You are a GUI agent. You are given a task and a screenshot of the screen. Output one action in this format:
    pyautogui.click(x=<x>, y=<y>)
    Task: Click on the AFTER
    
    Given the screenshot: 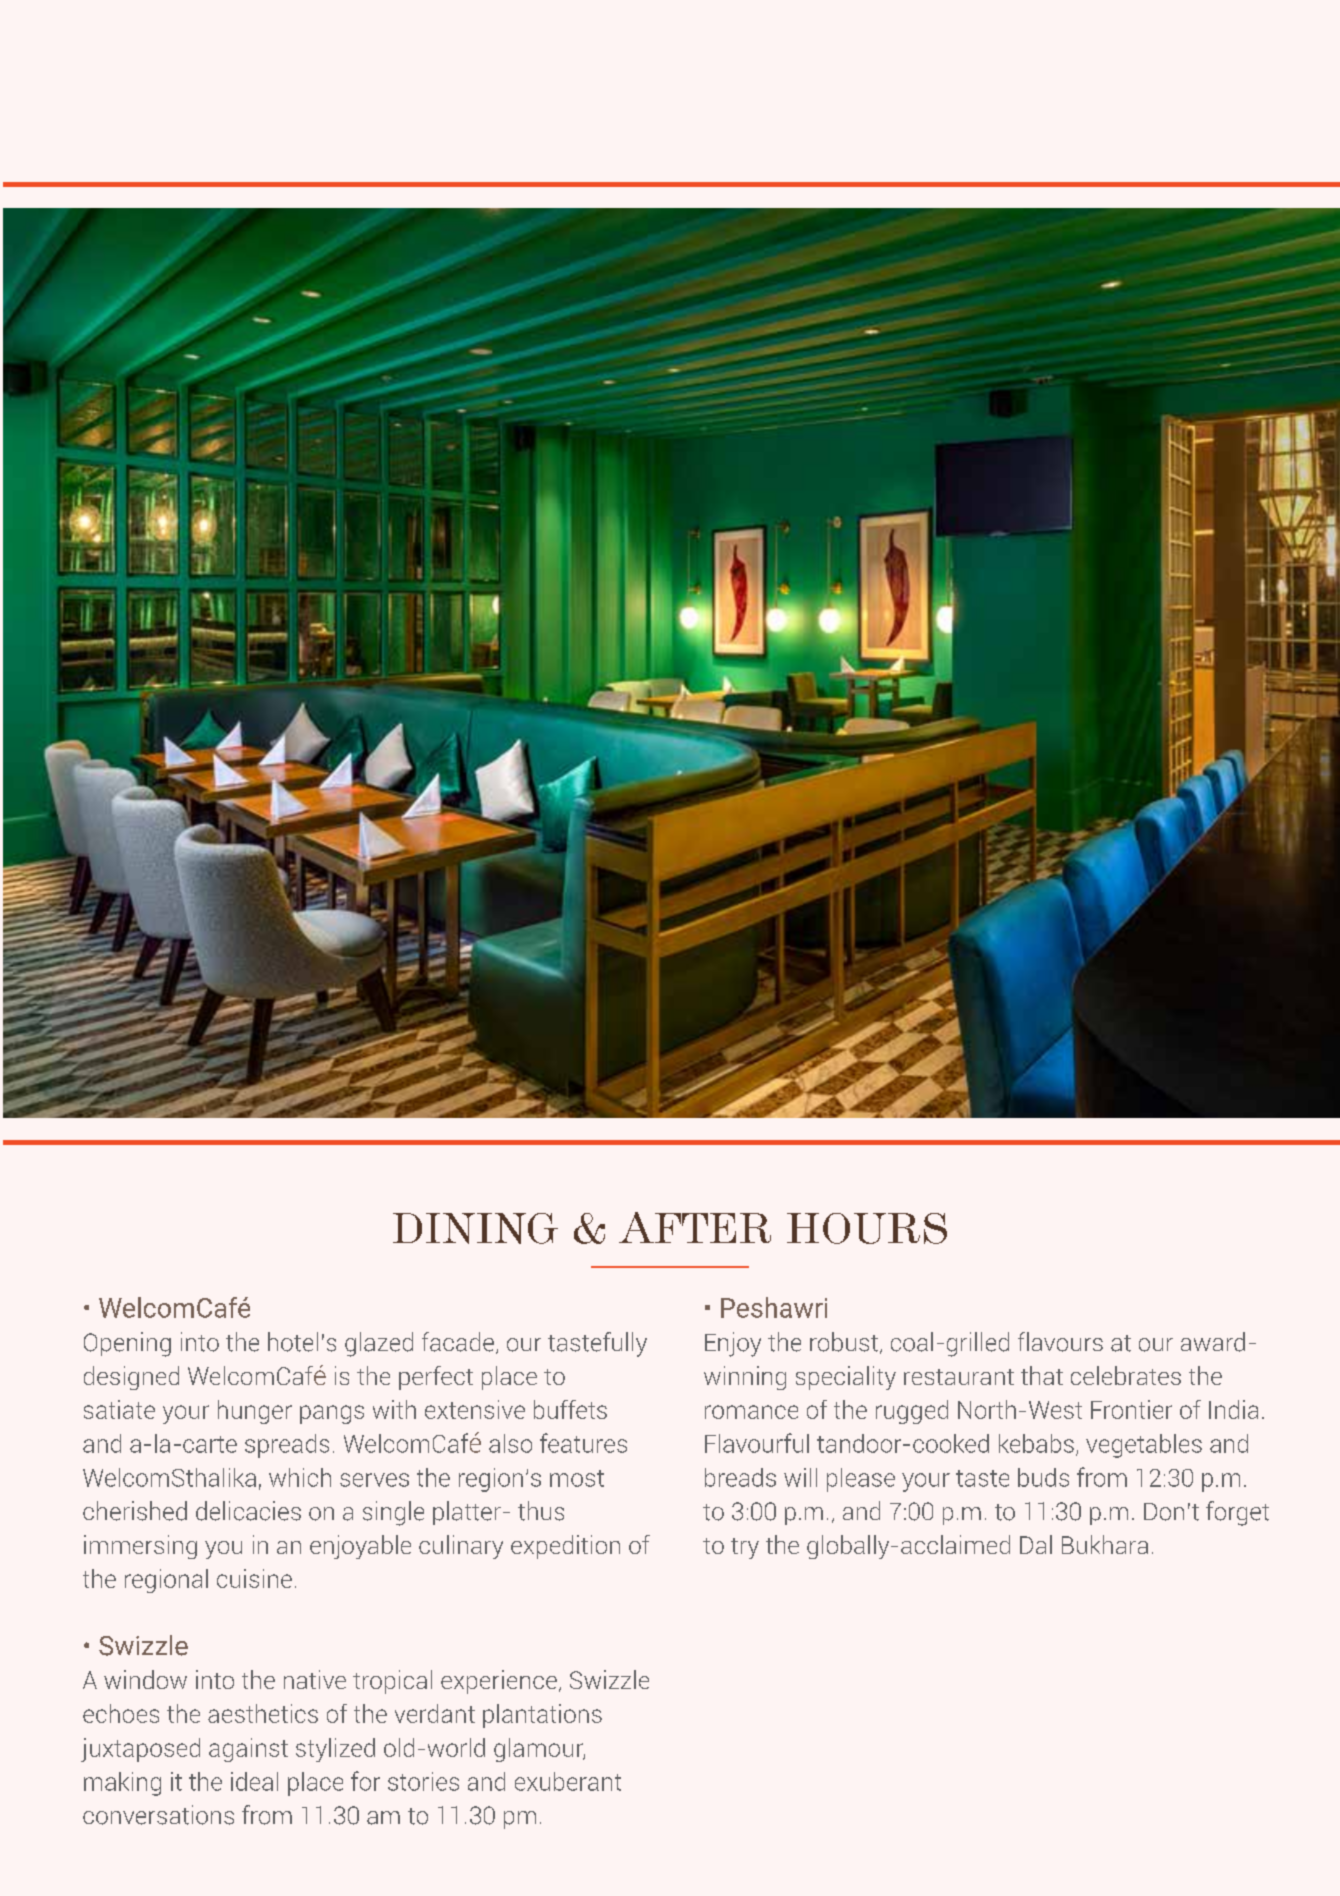 What is the action you would take?
    pyautogui.click(x=695, y=1227)
